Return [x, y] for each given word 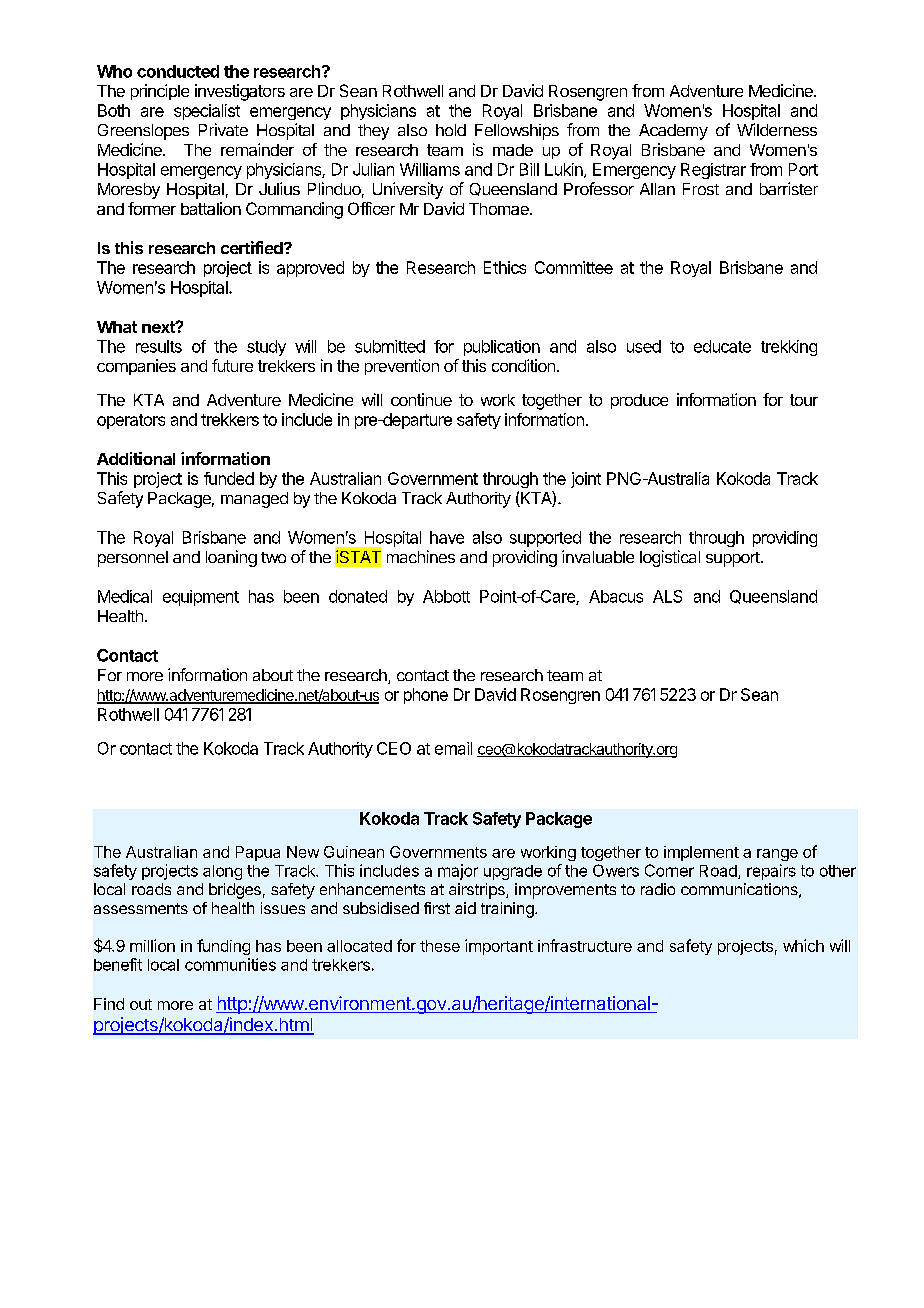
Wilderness [777, 129]
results [159, 346]
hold [451, 130]
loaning [231, 558]
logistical [670, 558]
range [777, 855]
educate [722, 346]
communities [230, 964]
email [453, 748]
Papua [258, 853]
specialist [207, 112]
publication [502, 348]
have [447, 537]
